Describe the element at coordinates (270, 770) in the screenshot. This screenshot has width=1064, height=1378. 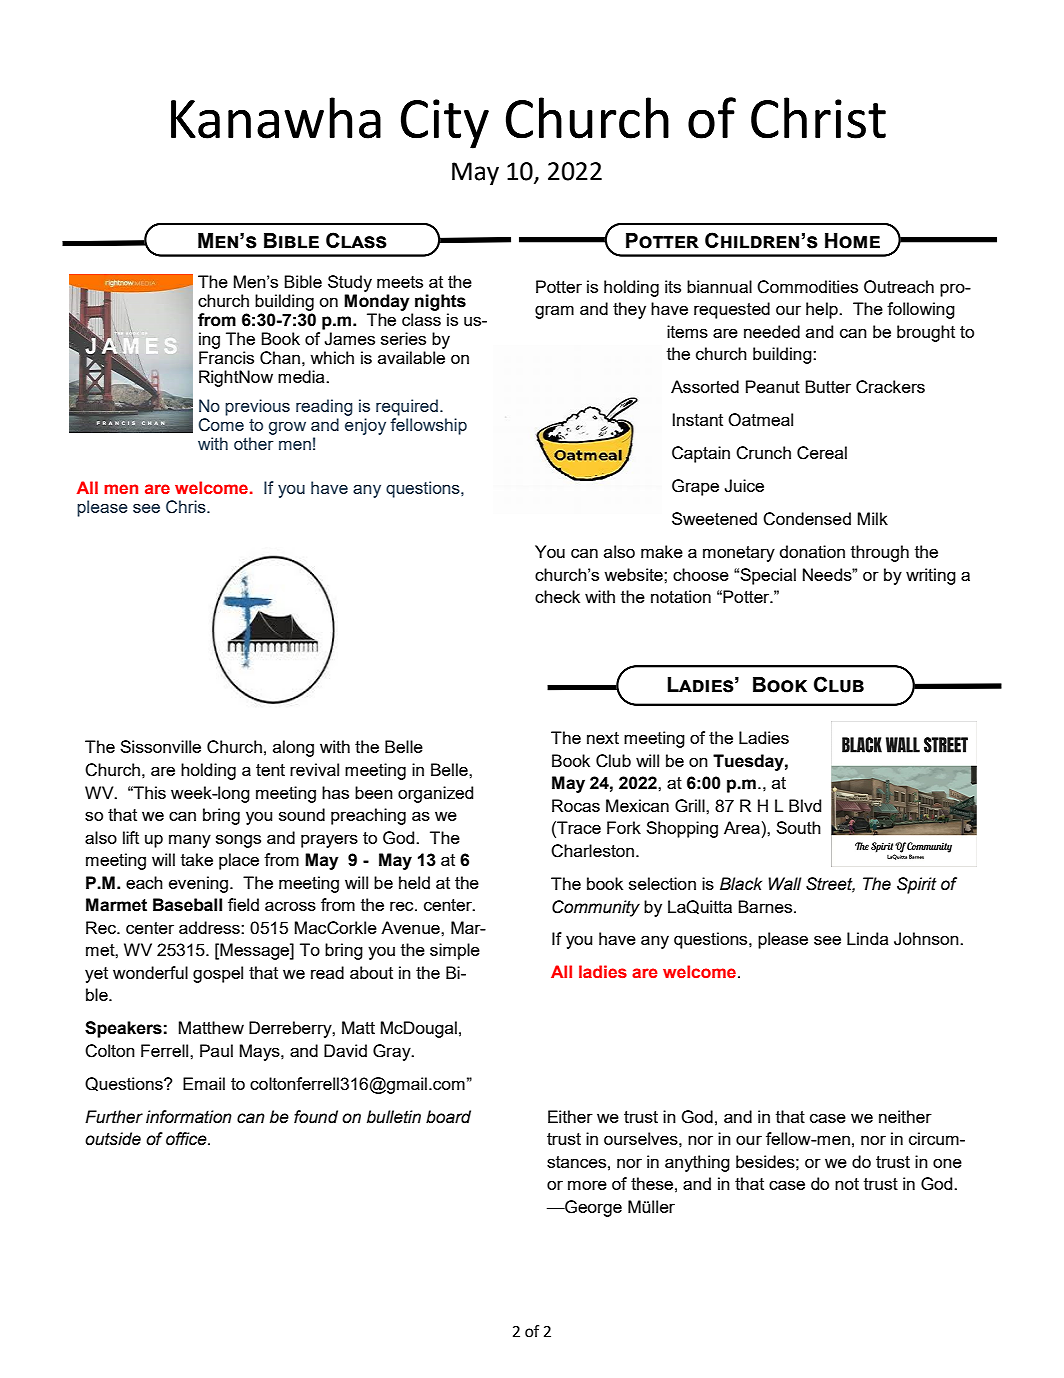
I see `tent` at that location.
